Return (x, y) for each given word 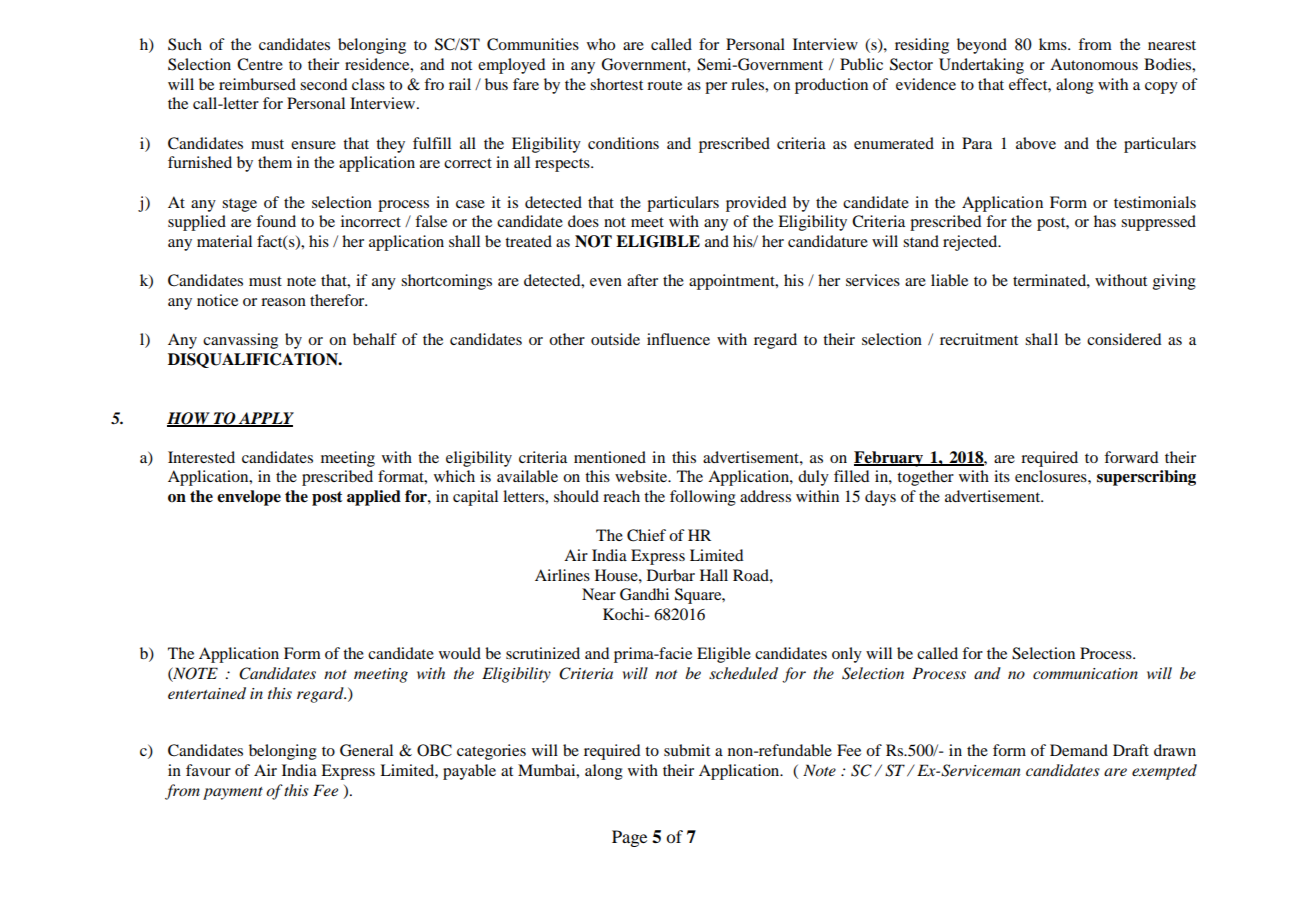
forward (1131, 457)
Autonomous (1094, 64)
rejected (971, 243)
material (224, 241)
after (642, 280)
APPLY (265, 419)
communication (1085, 673)
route (664, 85)
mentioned (610, 457)
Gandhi (644, 594)
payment (233, 793)
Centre (260, 64)
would (460, 653)
